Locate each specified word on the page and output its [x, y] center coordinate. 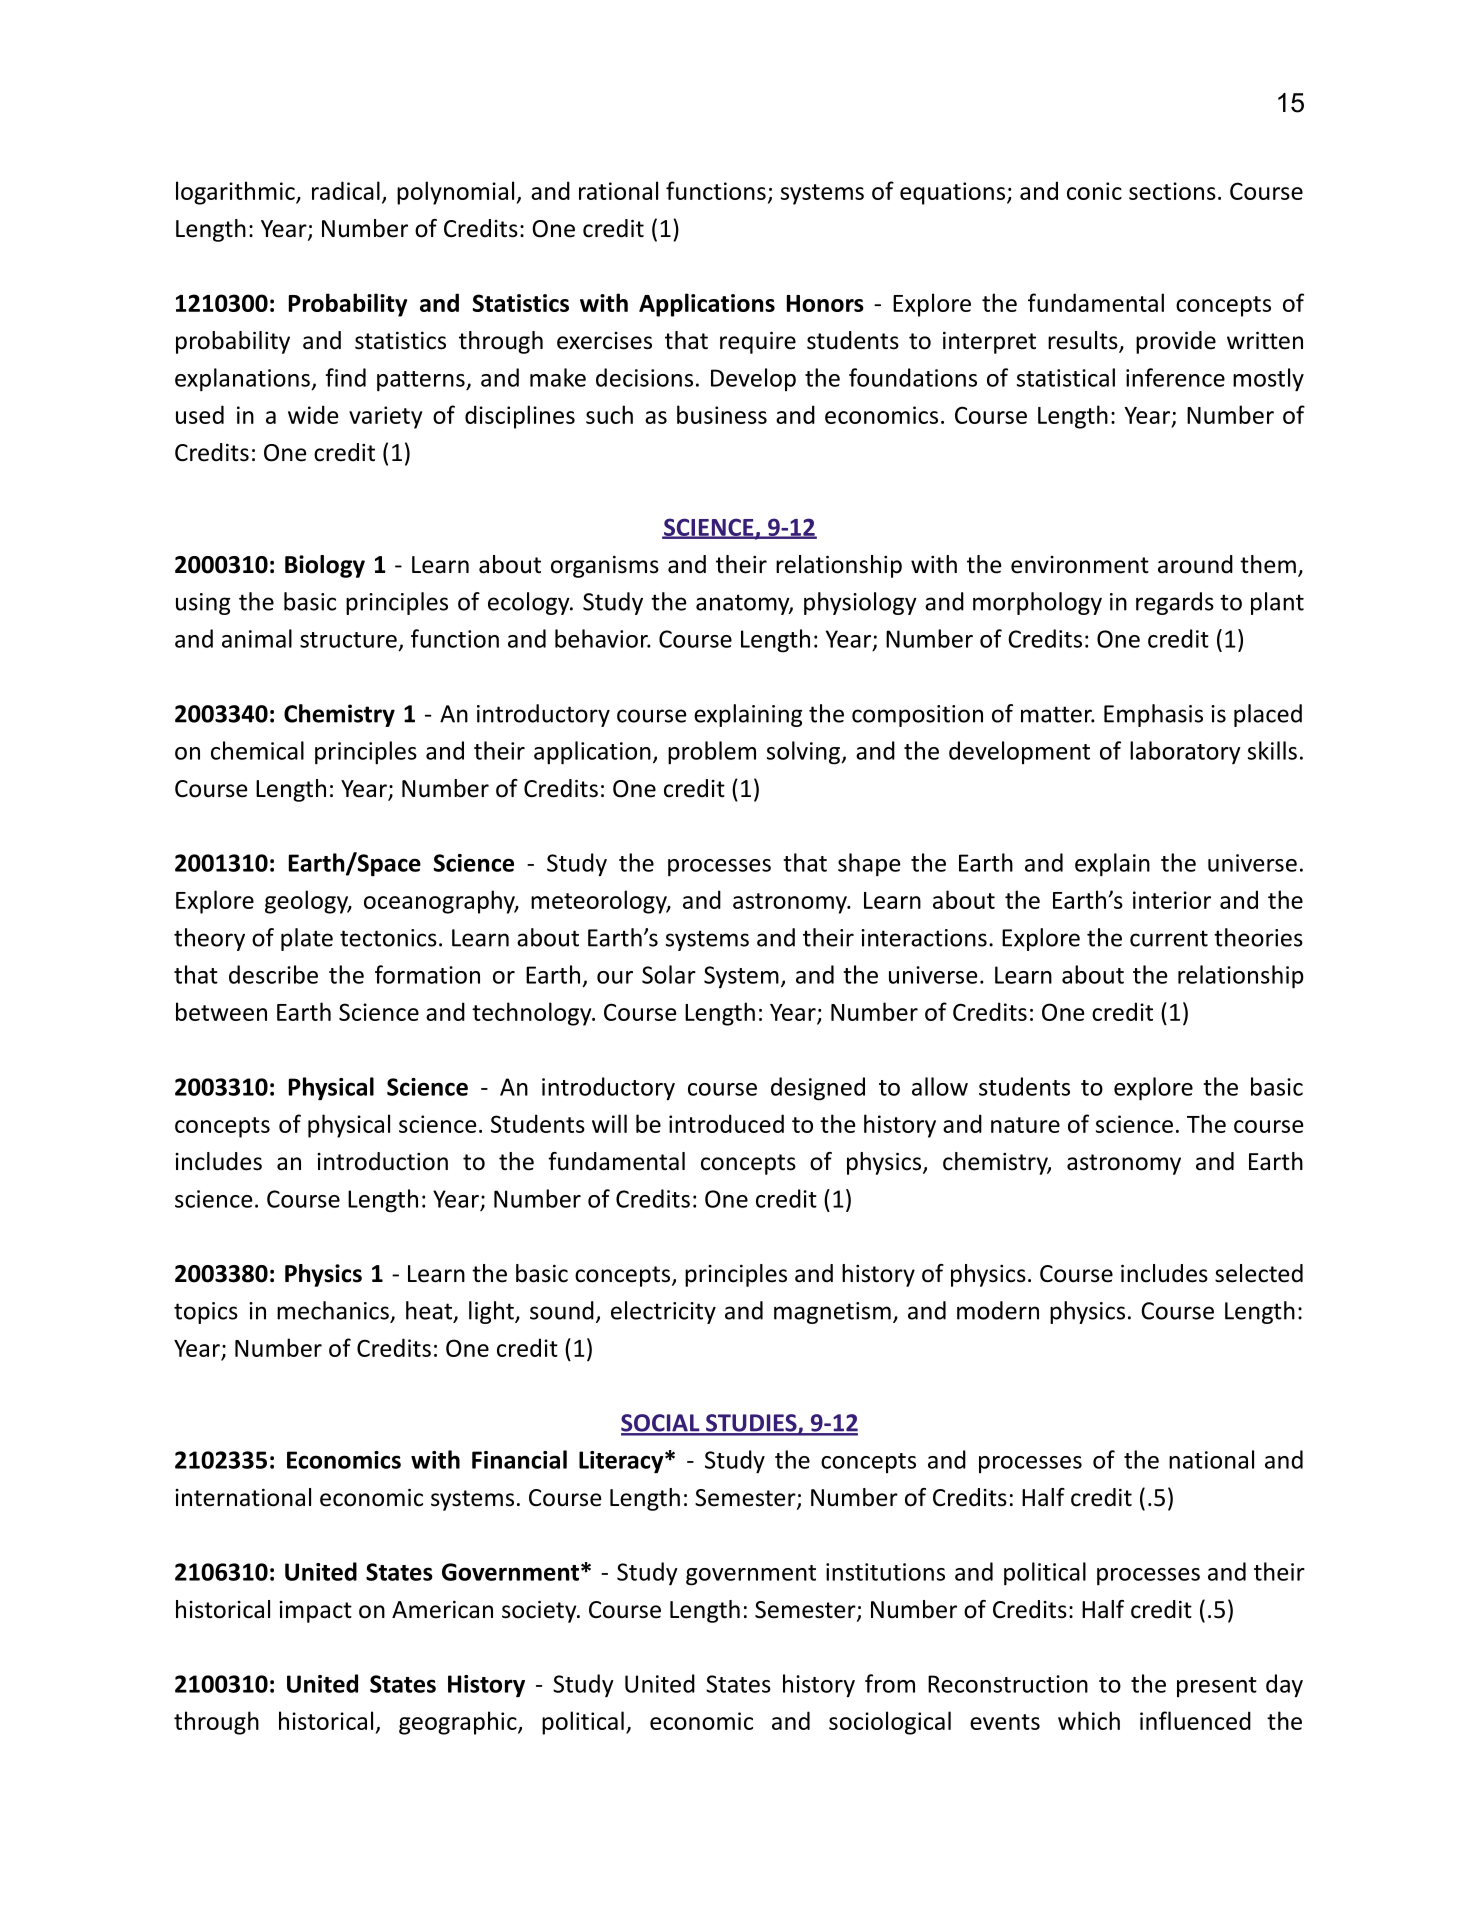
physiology [860, 603]
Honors [825, 303]
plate [307, 939]
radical [346, 190]
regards [1175, 603]
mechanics [333, 1310]
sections [1172, 191]
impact [315, 1612]
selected [1259, 1273]
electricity [663, 1312]
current [1169, 938]
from [890, 1683]
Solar [669, 974]
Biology [325, 566]
